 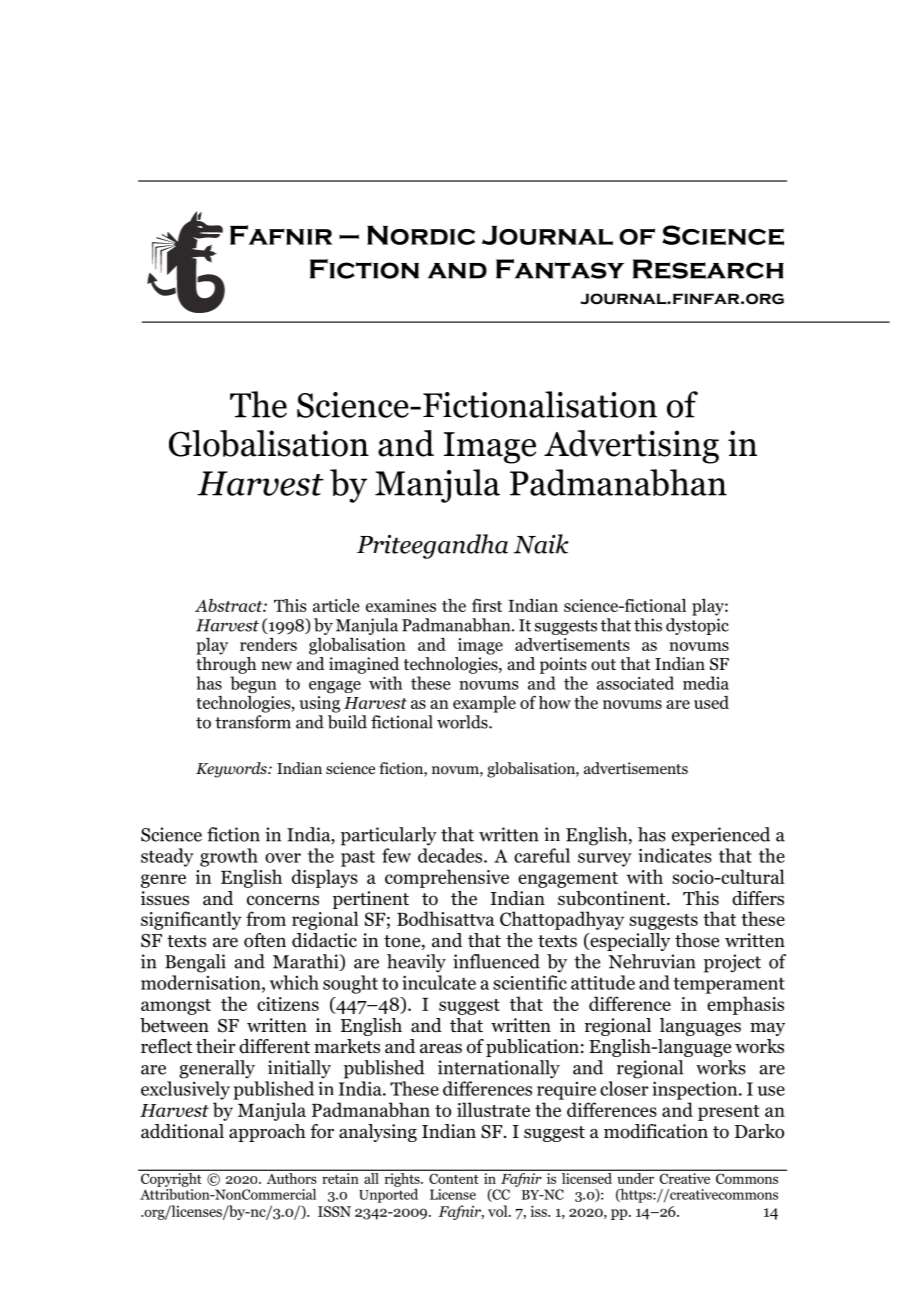 What do you see at coordinates (708, 269) in the screenshot?
I see `Research` at bounding box center [708, 269].
